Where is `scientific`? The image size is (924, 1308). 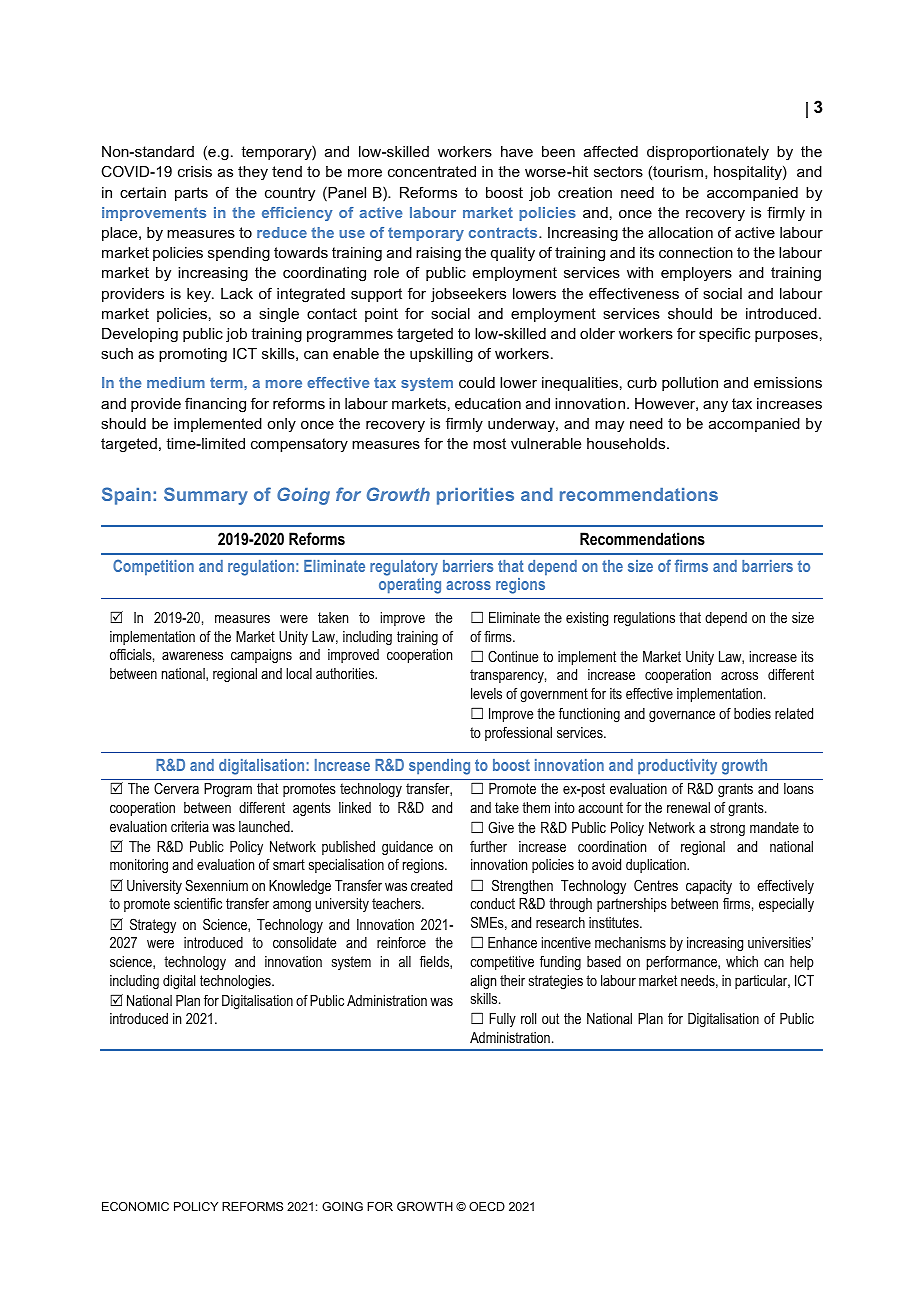 scientific is located at coordinates (198, 903).
